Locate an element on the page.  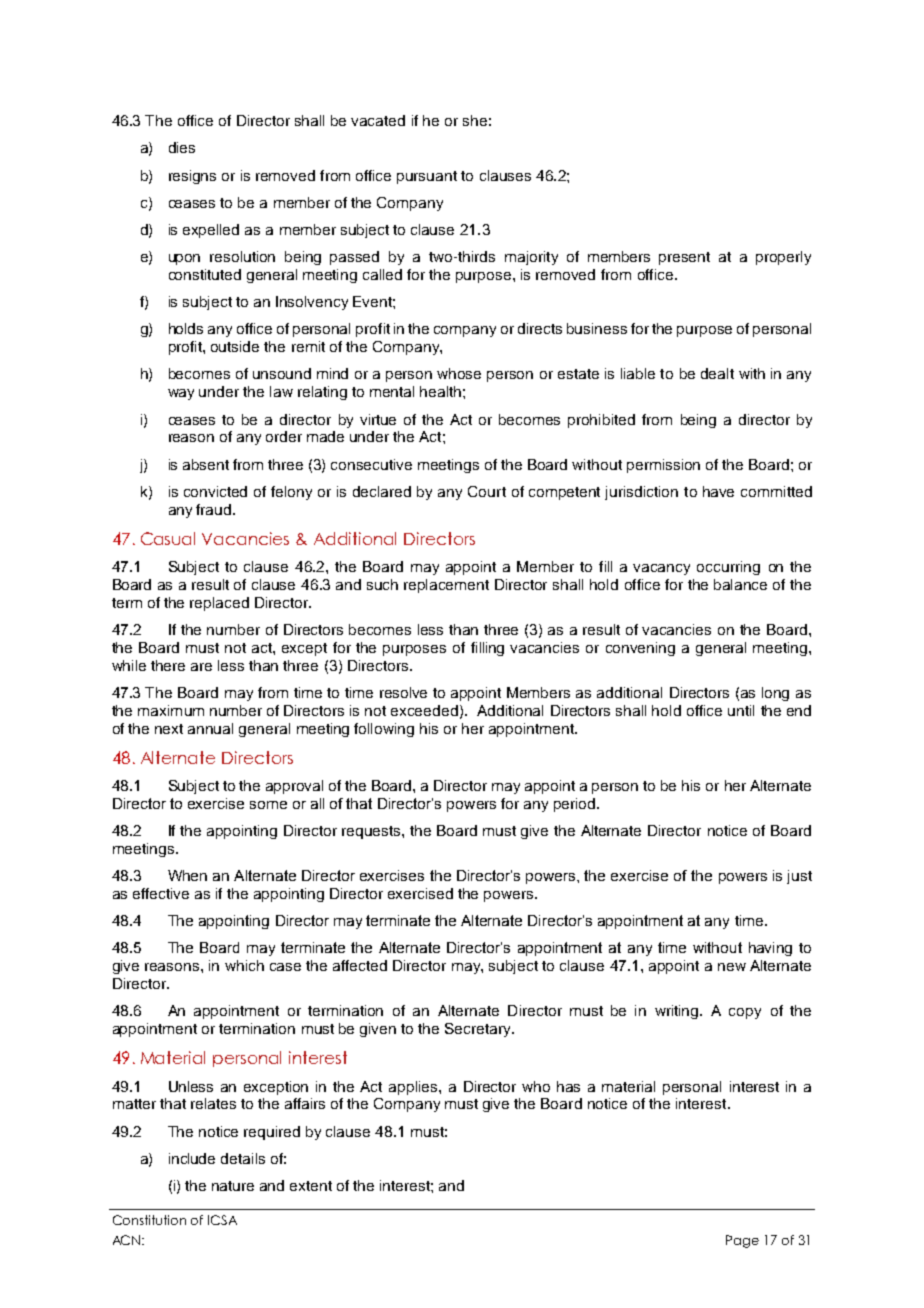
applies is located at coordinates (414, 1088).
